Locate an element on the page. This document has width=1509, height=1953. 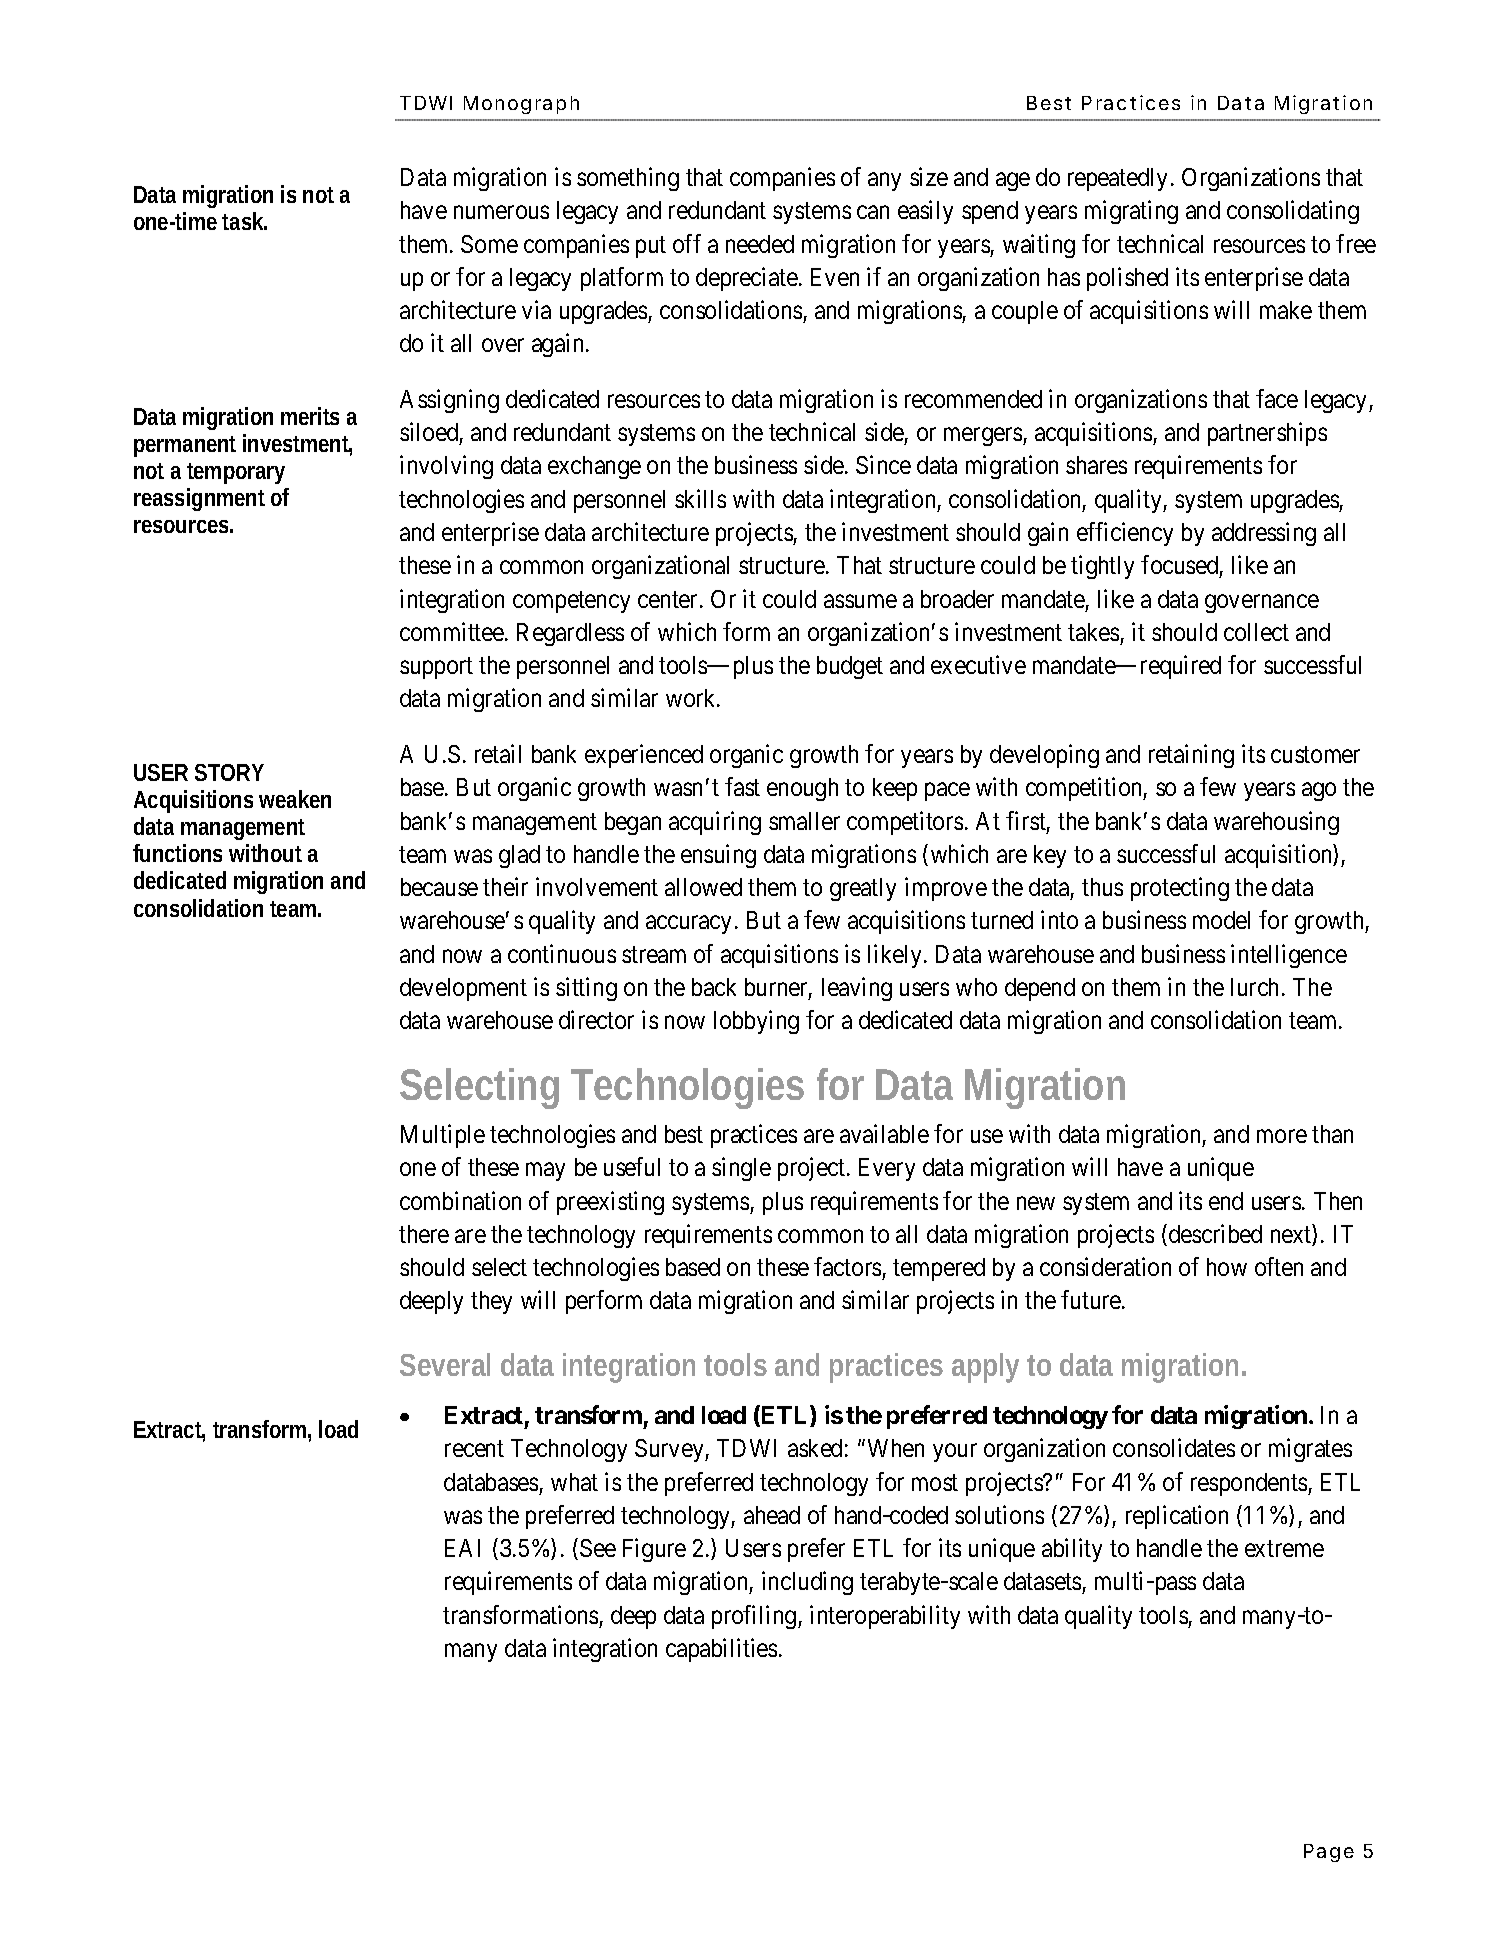
repeatedly is located at coordinates (1117, 179).
